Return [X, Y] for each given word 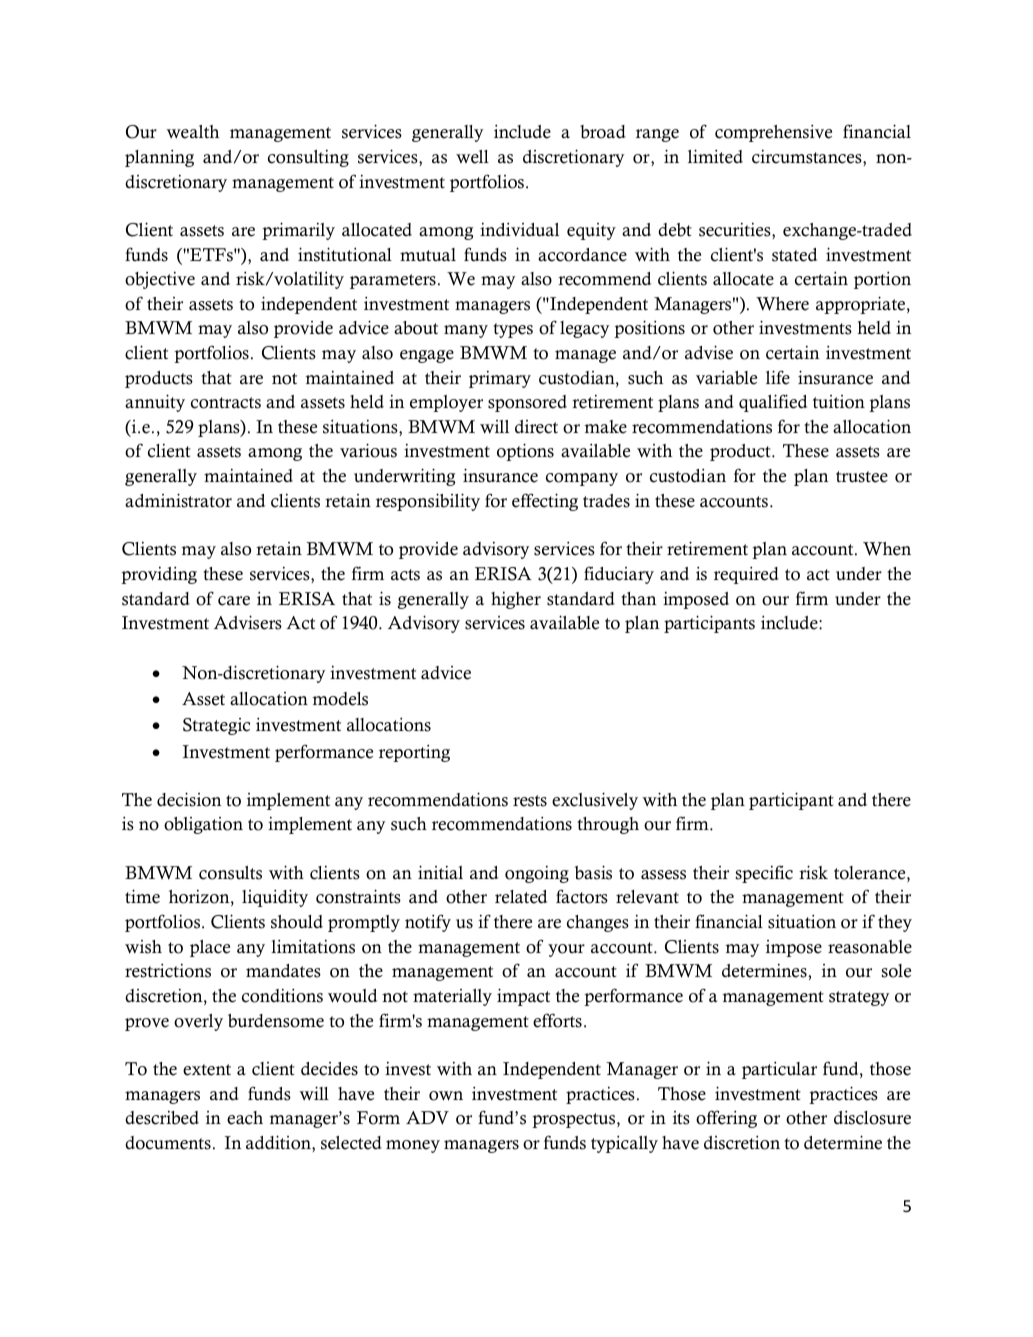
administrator [178, 500]
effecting [545, 502]
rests [530, 801]
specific [764, 874]
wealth [192, 132]
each [245, 1118]
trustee [862, 477]
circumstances [808, 157]
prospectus [575, 1120]
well [472, 157]
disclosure [872, 1118]
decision [189, 799]
